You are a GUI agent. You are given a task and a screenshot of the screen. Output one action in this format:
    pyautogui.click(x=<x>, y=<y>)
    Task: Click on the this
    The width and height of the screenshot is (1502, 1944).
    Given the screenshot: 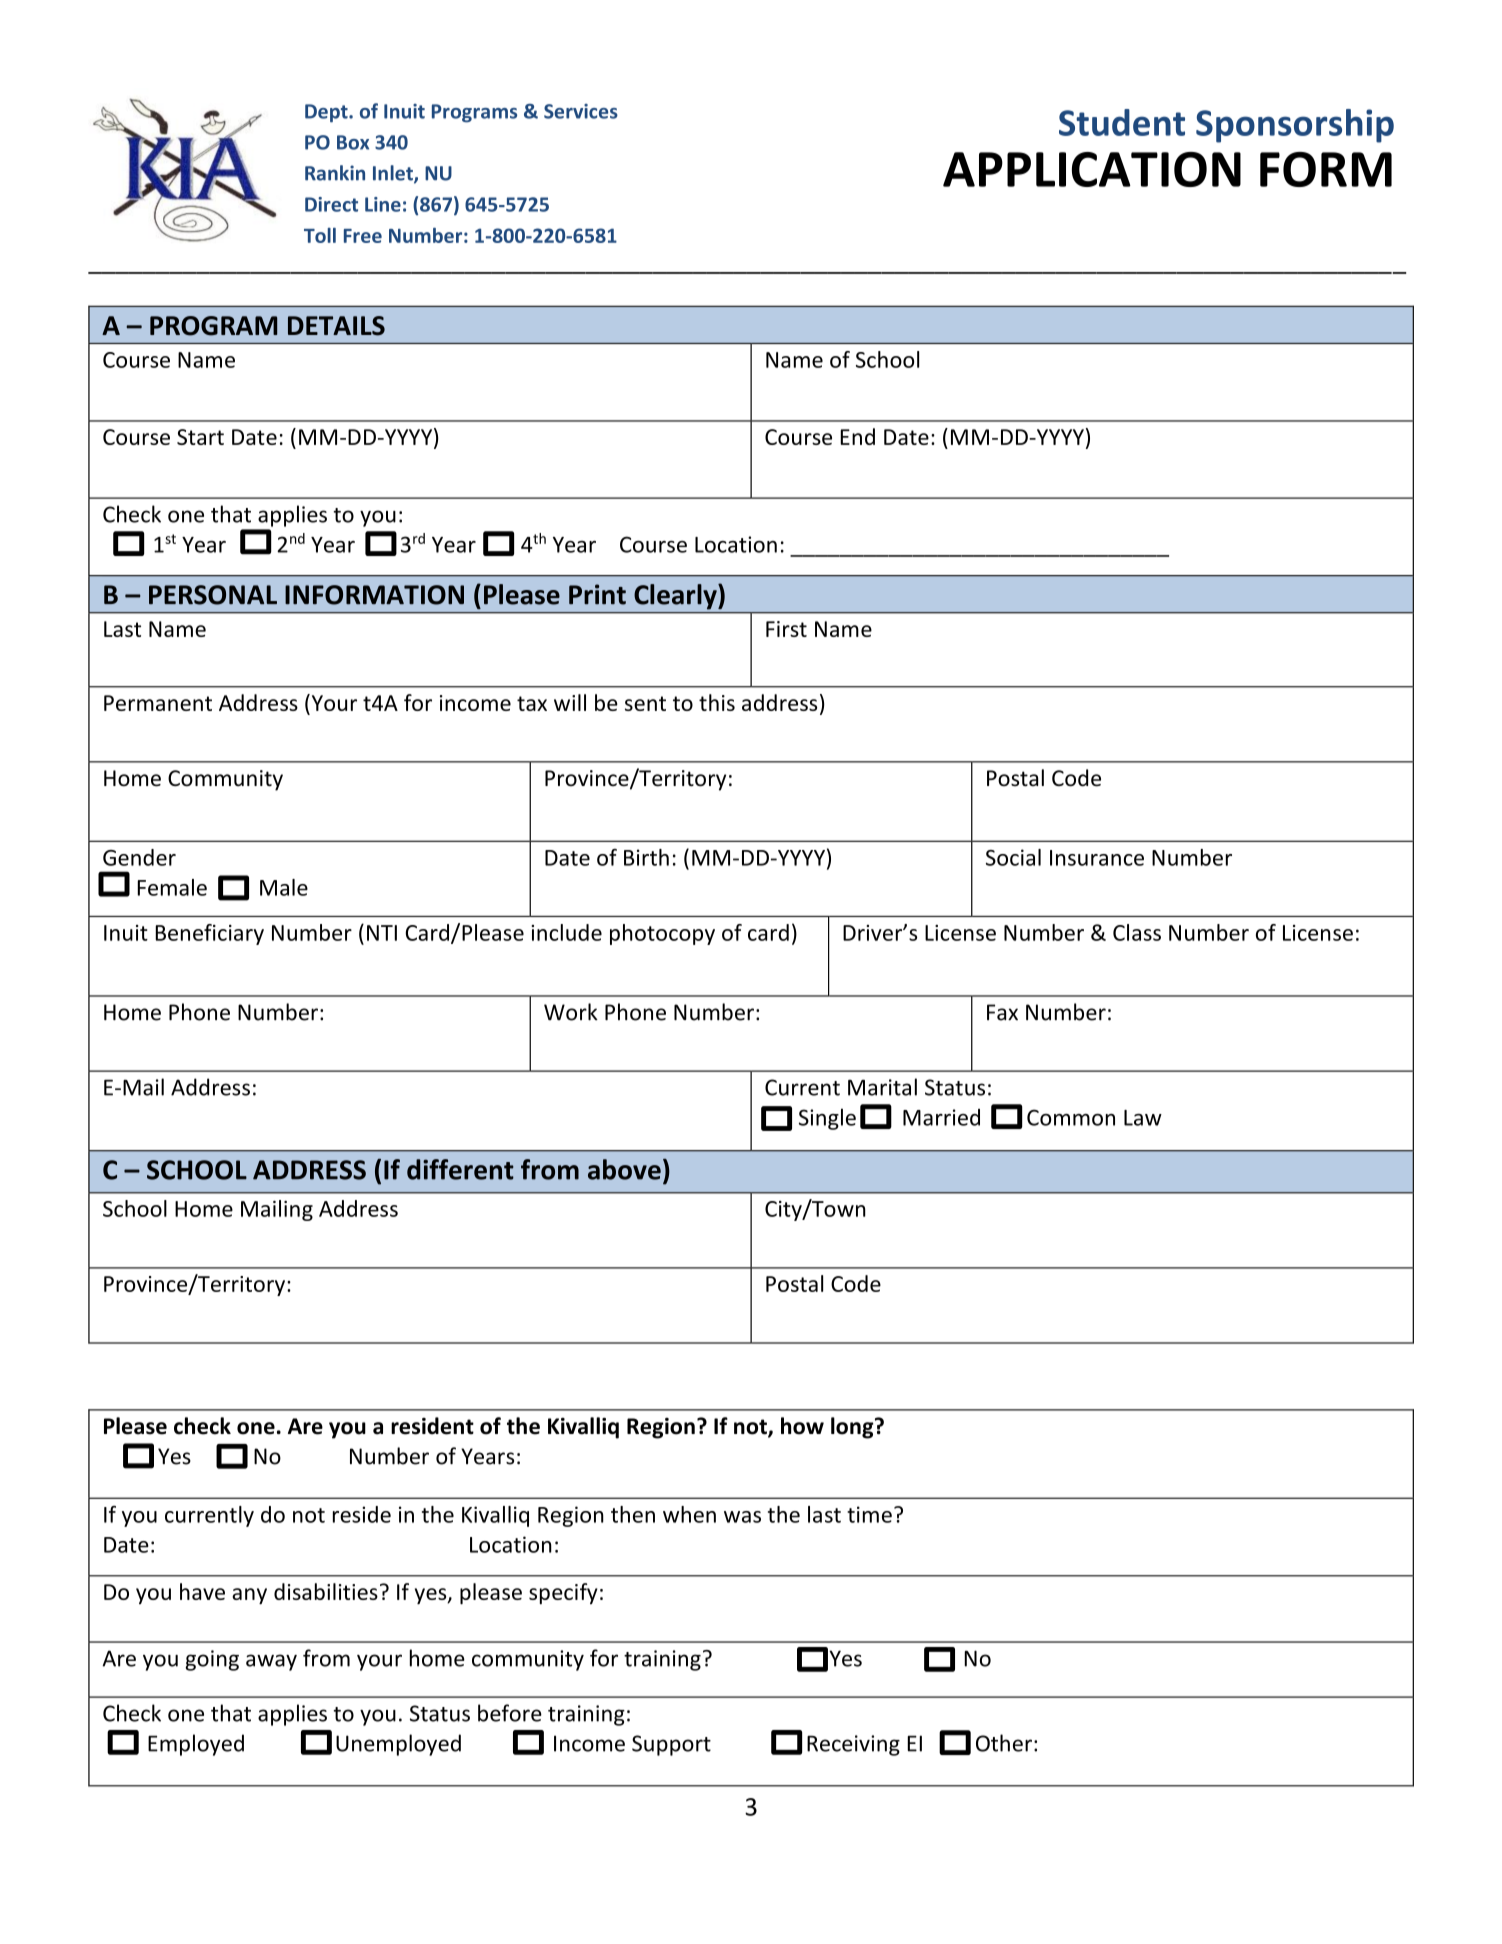 What is the action you would take?
    pyautogui.click(x=717, y=702)
